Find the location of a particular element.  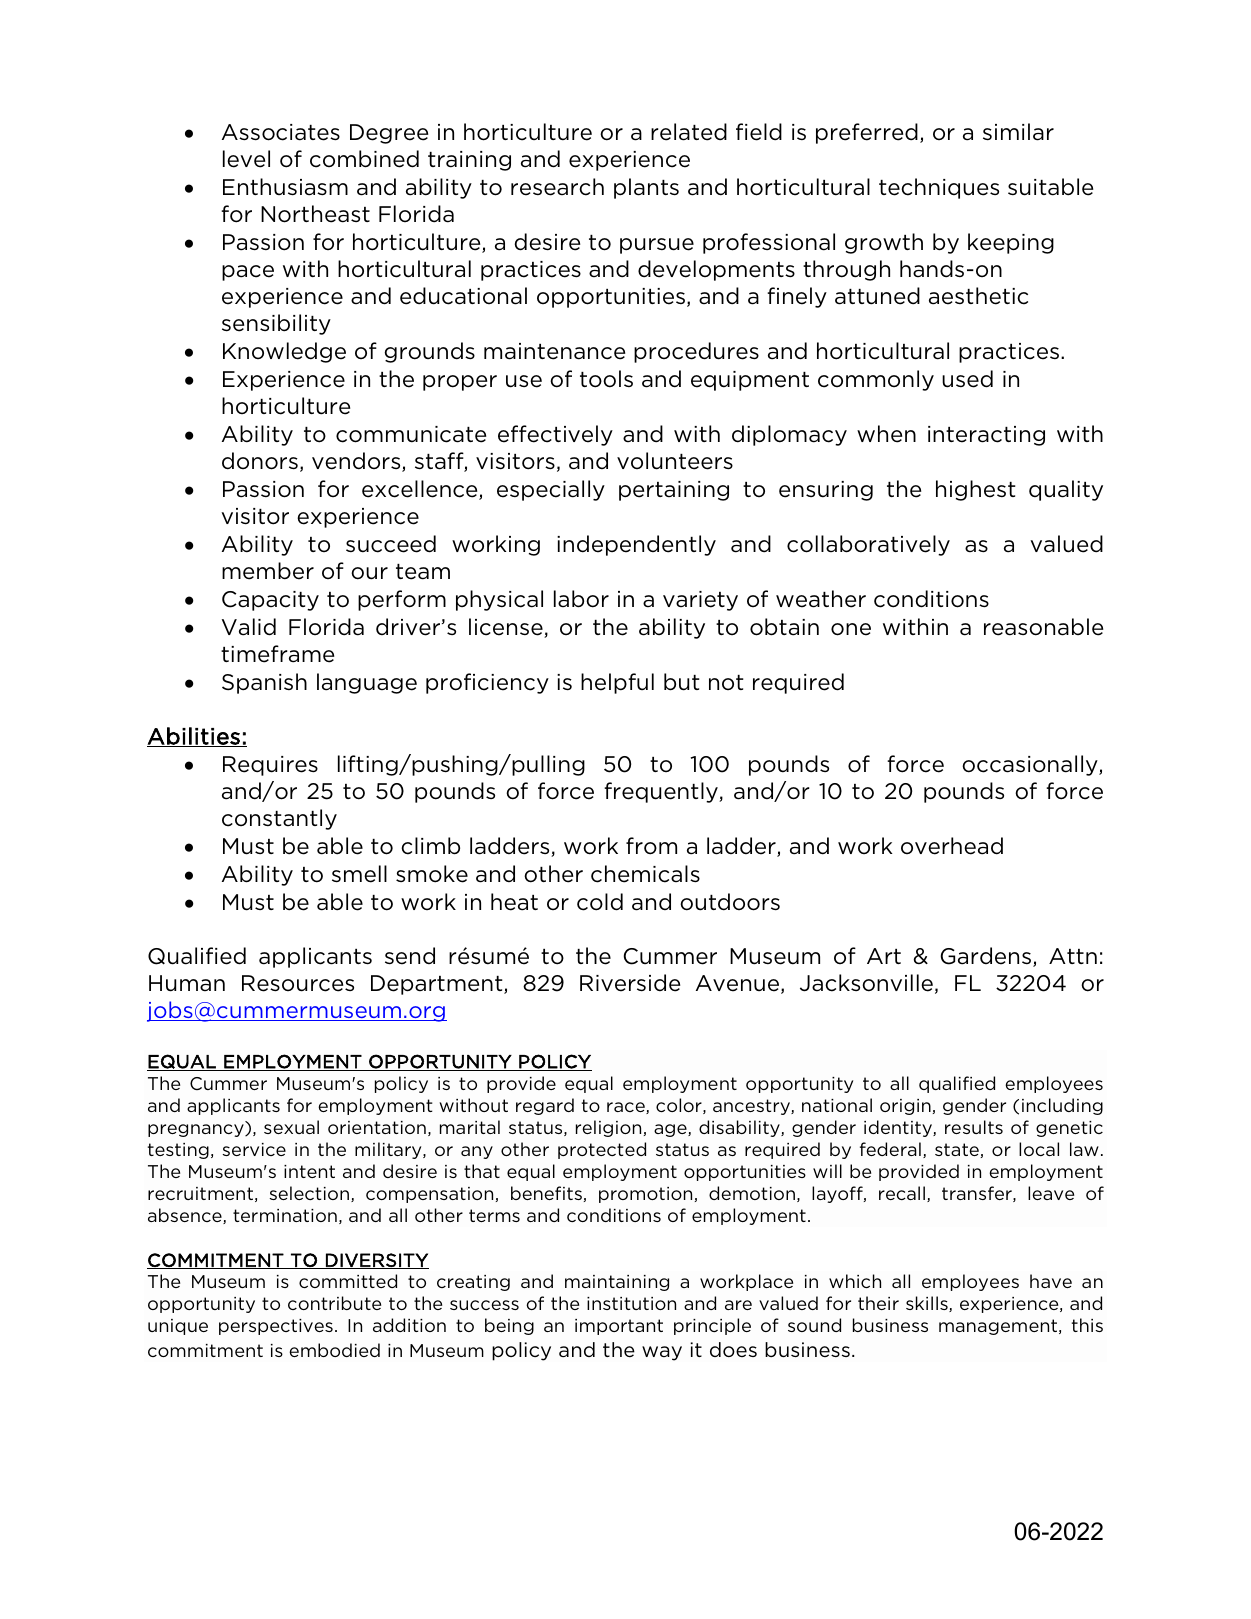

Enthusiasm is located at coordinates (285, 187).
